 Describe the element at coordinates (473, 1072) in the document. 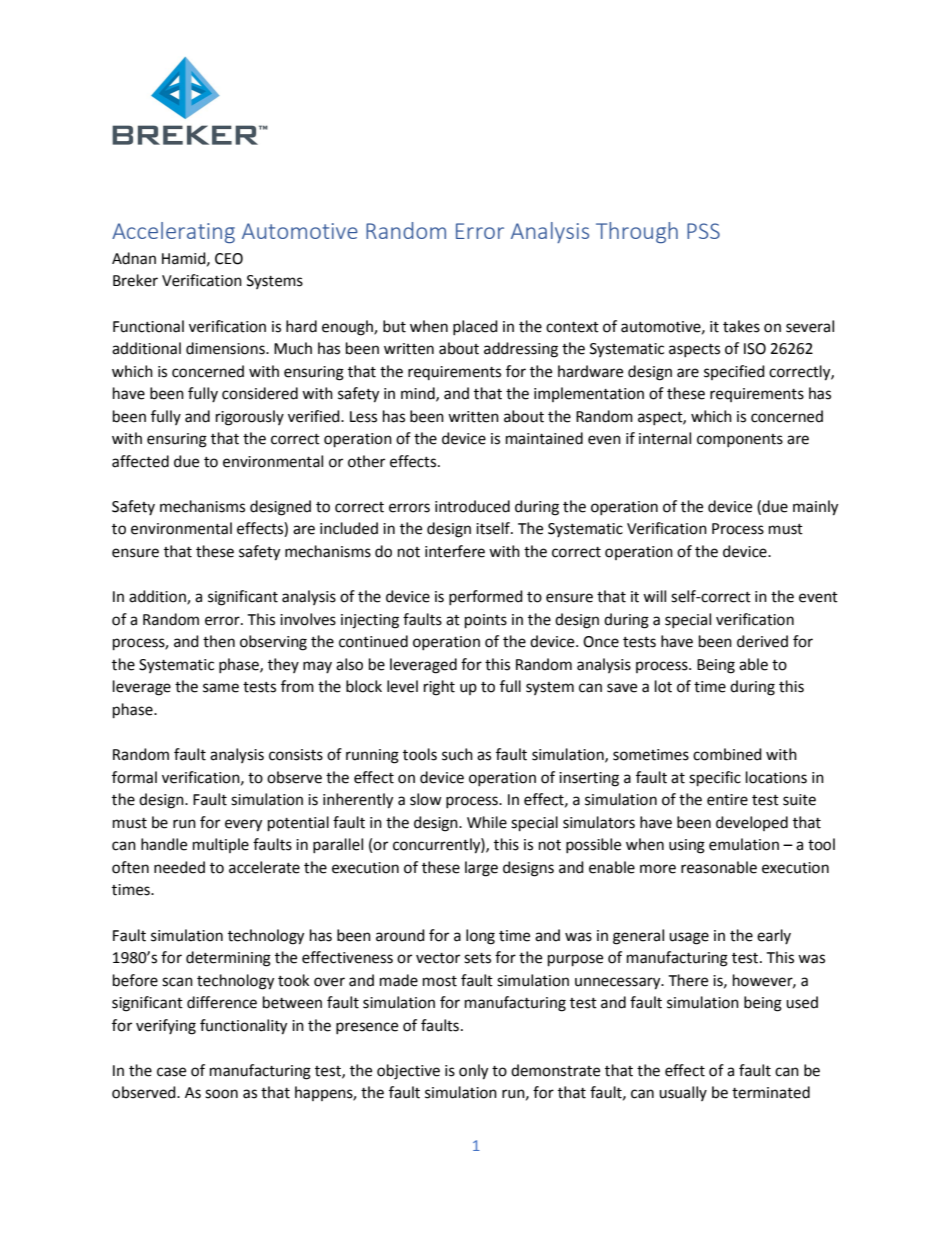

I see `only` at that location.
